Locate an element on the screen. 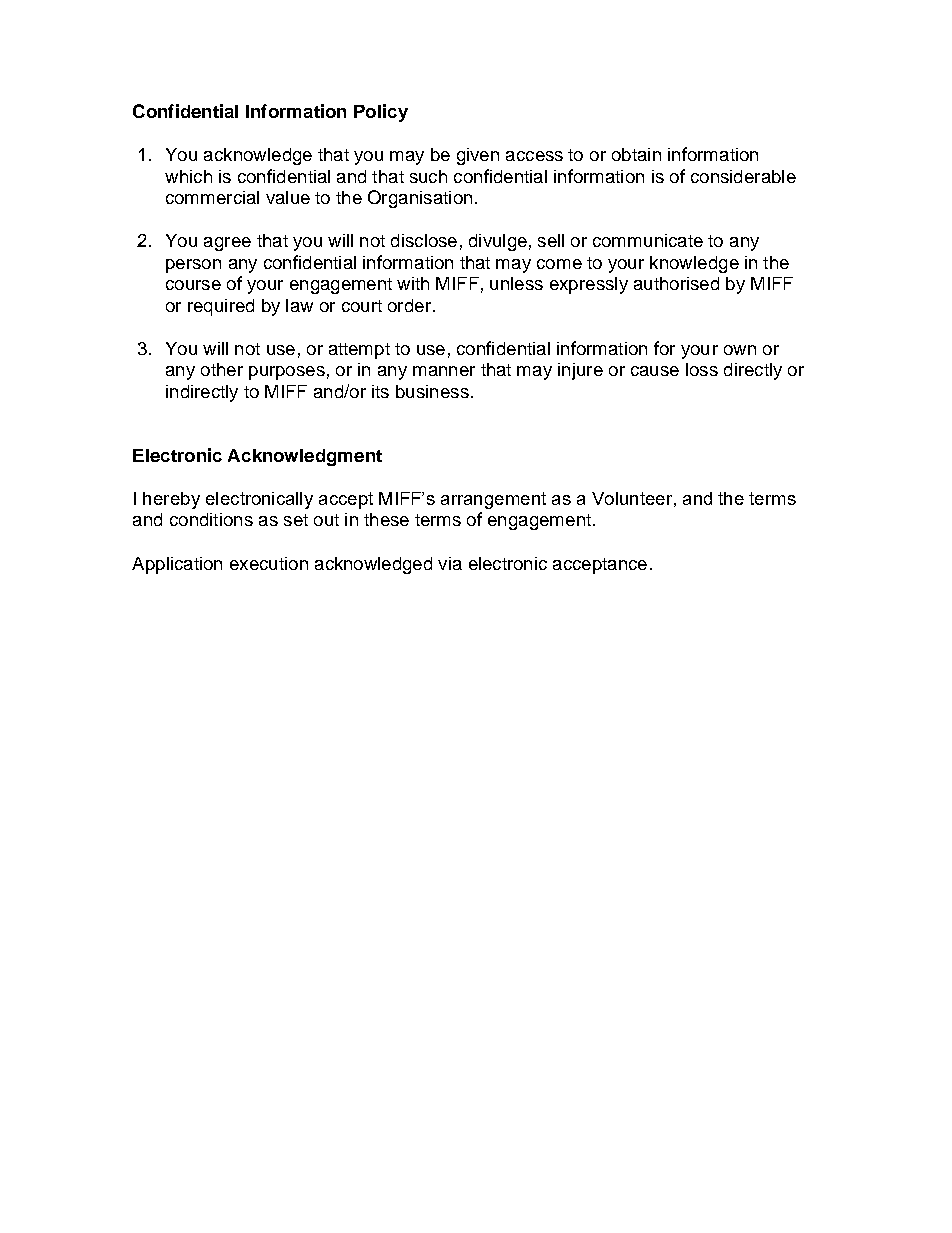 Image resolution: width=952 pixels, height=1233 pixels. obtain is located at coordinates (636, 154).
